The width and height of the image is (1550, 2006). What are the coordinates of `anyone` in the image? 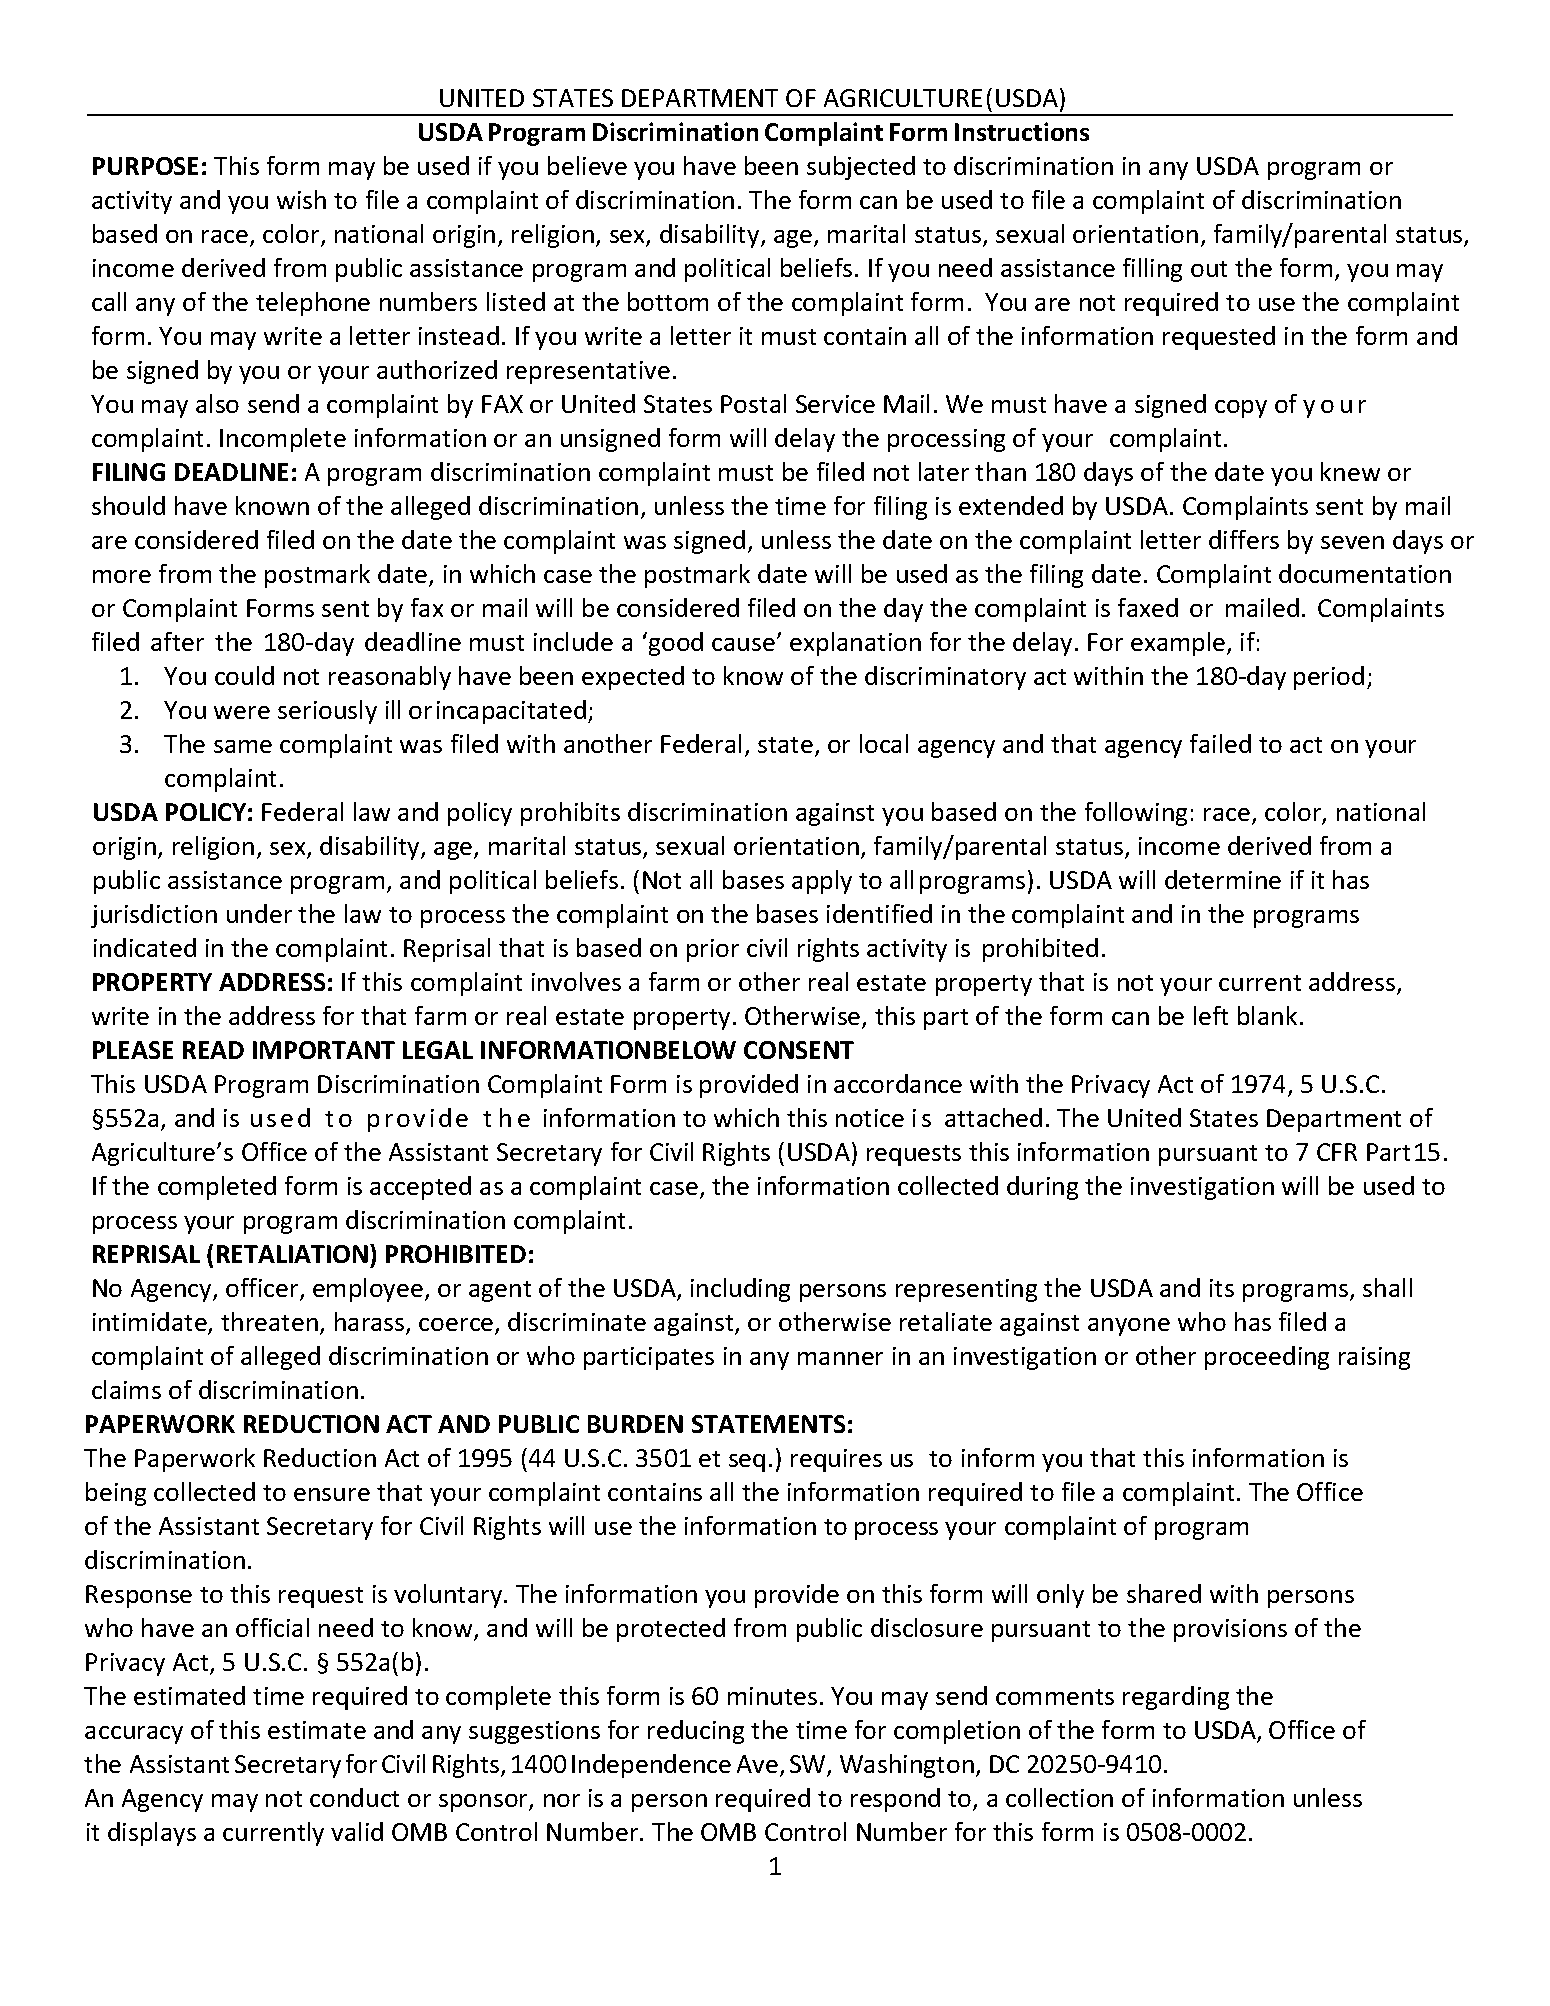 It's located at (1129, 1327).
